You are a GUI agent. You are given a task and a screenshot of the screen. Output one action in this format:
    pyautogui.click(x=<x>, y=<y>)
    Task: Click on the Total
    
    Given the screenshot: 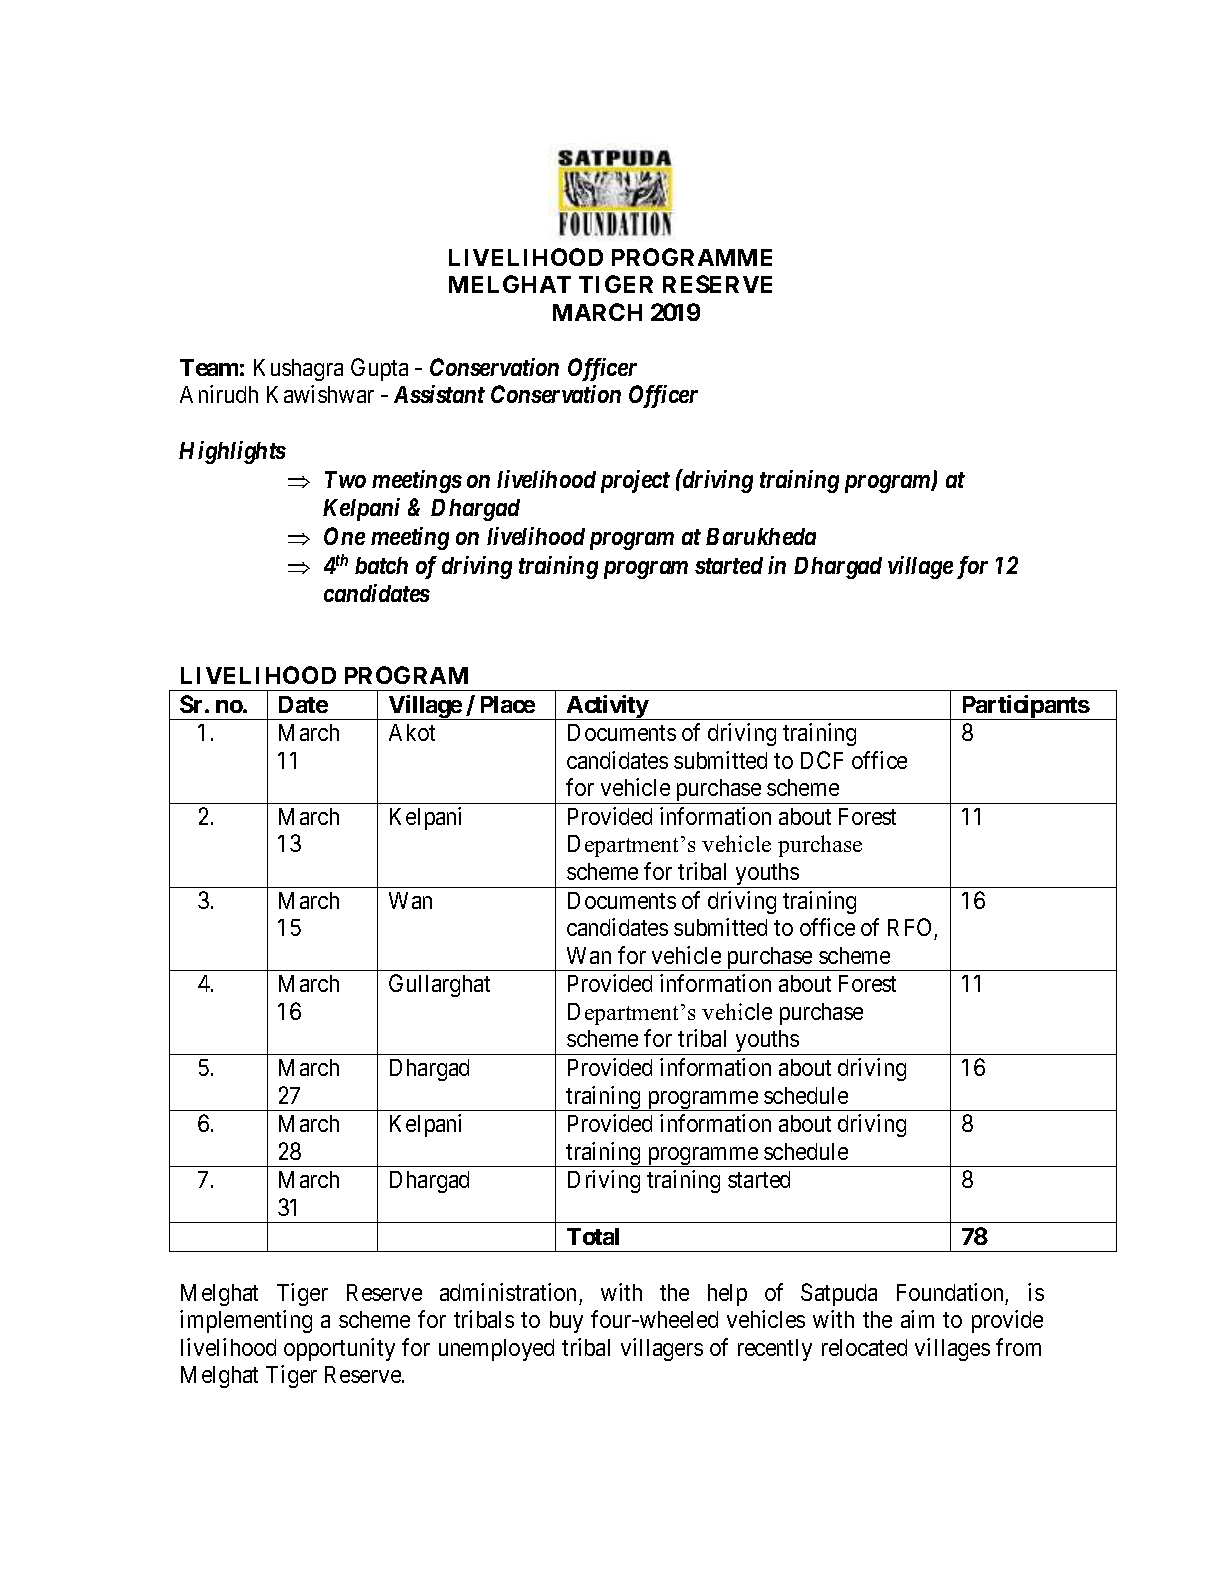 What is the action you would take?
    pyautogui.click(x=593, y=1236)
